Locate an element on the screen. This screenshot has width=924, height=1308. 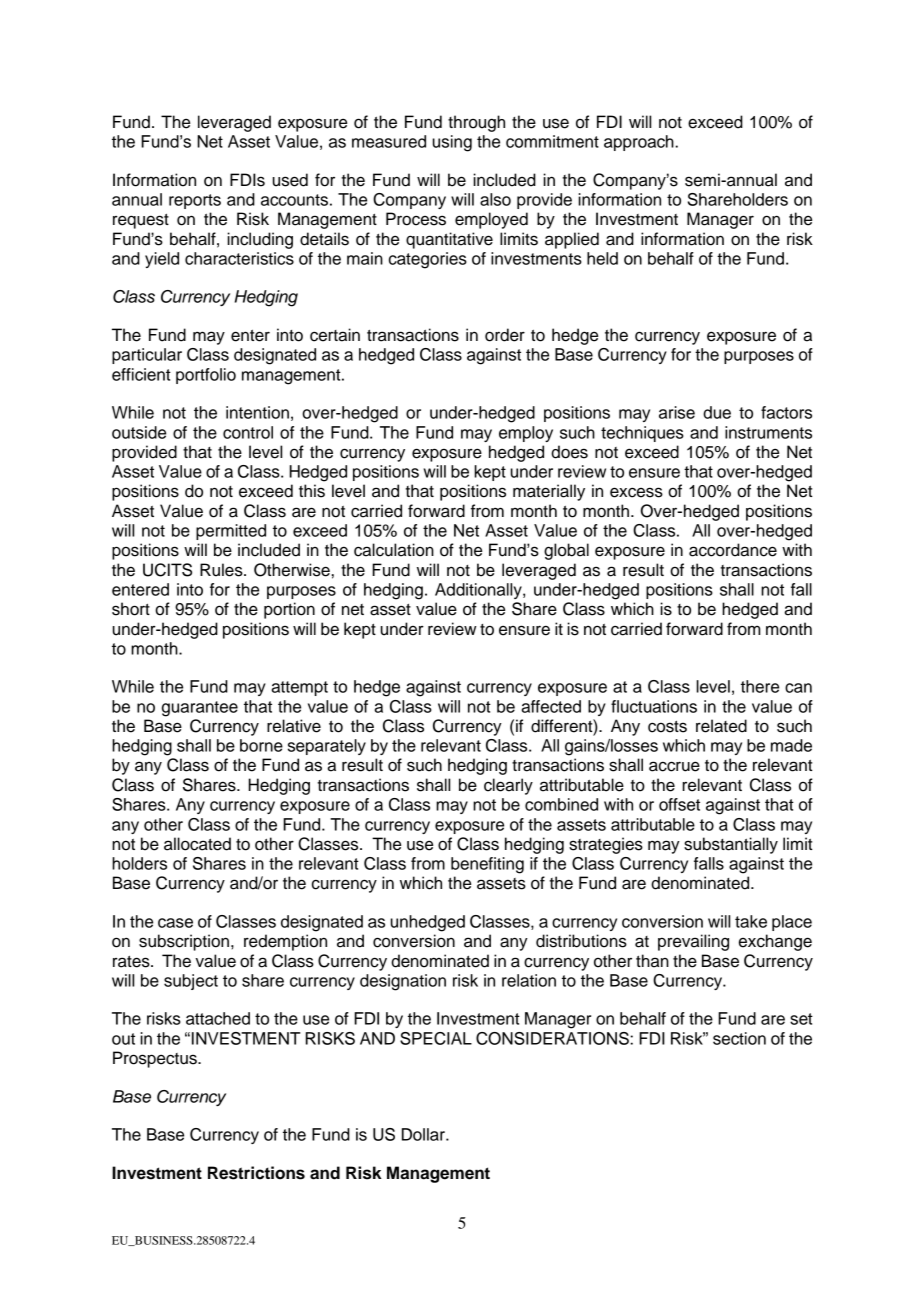
prevailing is located at coordinates (693, 942).
